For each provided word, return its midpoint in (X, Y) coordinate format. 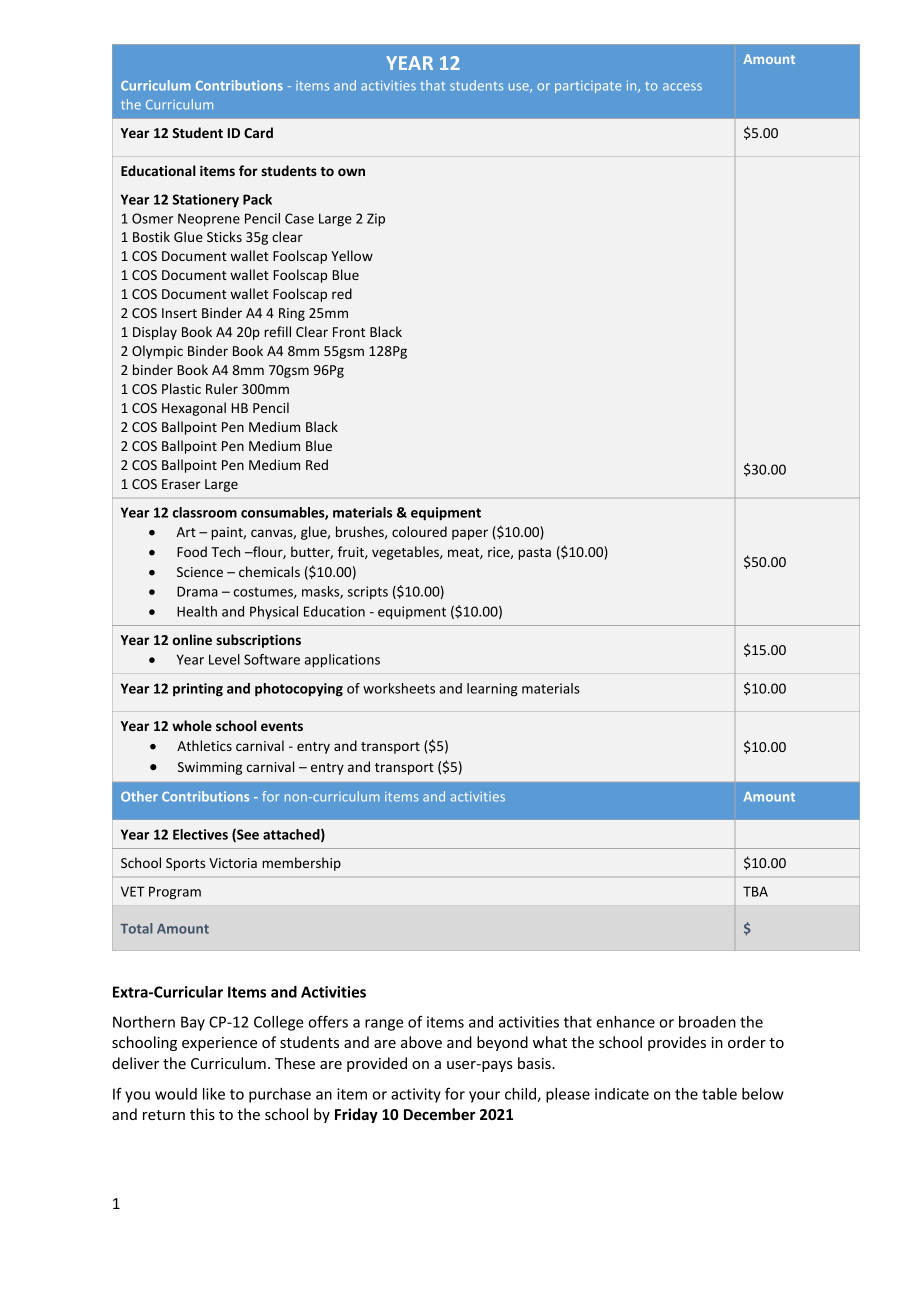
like (214, 1094)
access (682, 87)
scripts (368, 592)
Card (258, 132)
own (351, 172)
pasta (534, 554)
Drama (197, 591)
